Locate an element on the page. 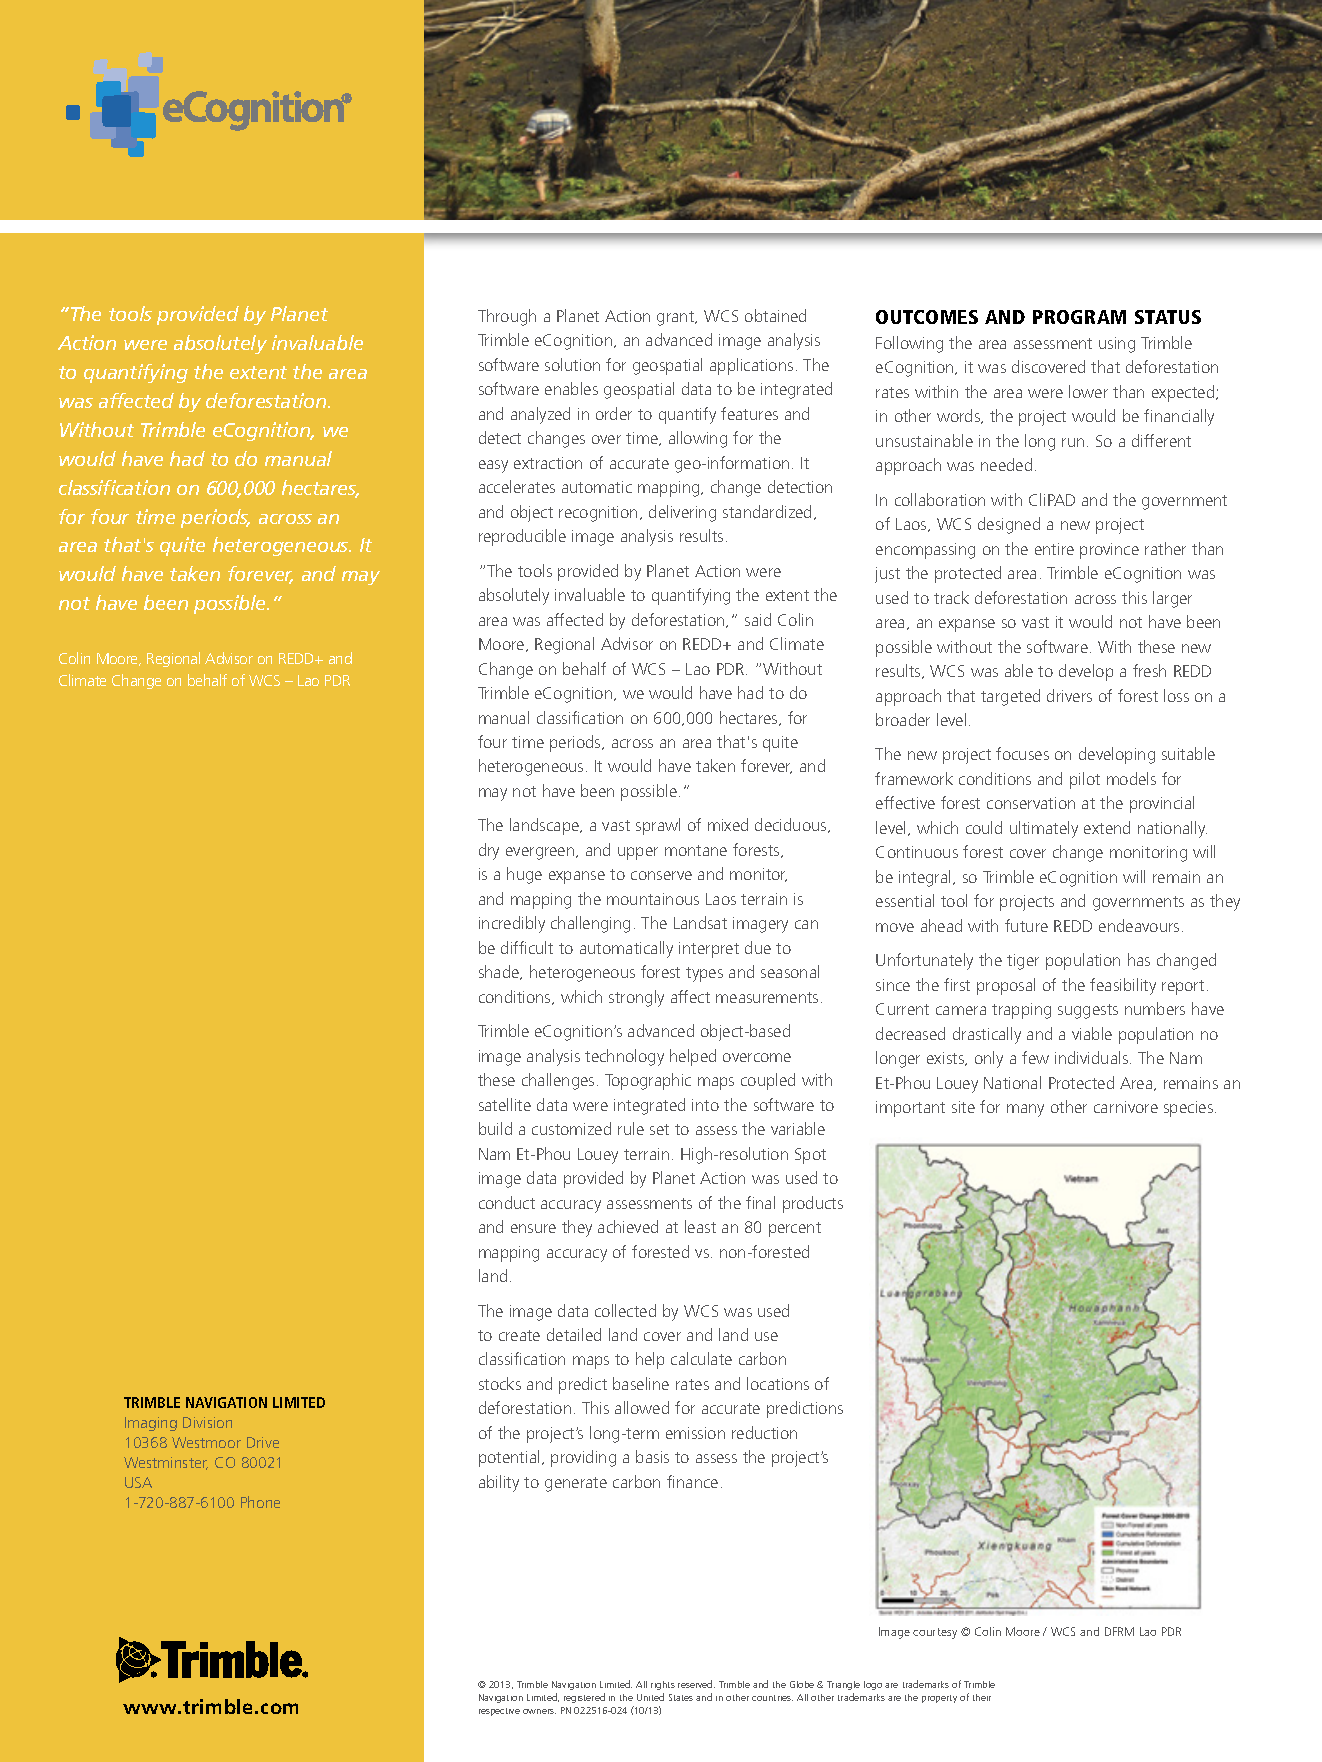  suggests is located at coordinates (1088, 1011).
